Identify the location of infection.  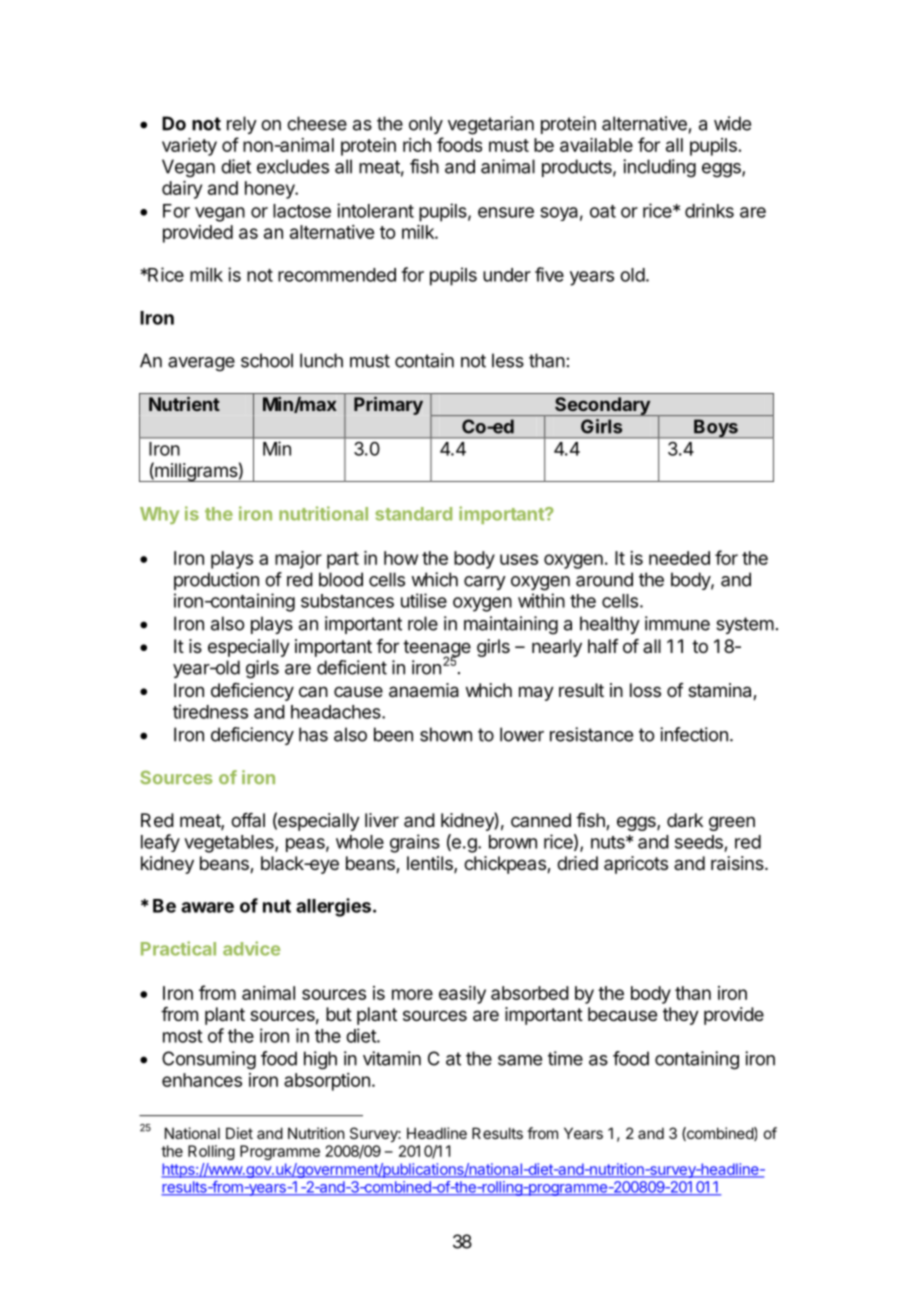
(694, 734).
